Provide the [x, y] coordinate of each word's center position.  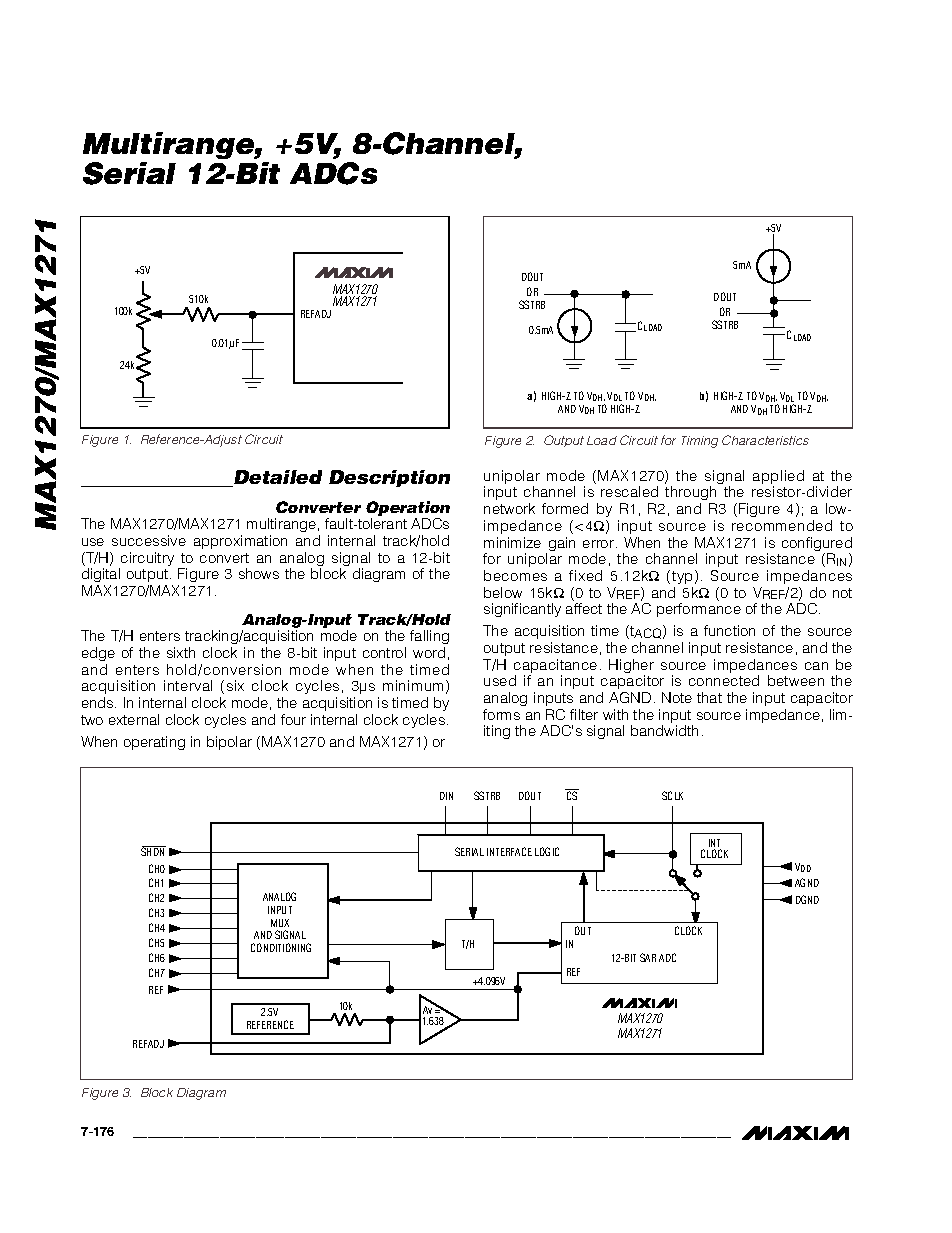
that [709, 697]
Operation [408, 508]
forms [501, 714]
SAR [648, 957]
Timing [700, 442]
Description [389, 478]
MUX [280, 923]
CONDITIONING [281, 947]
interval [188, 685]
